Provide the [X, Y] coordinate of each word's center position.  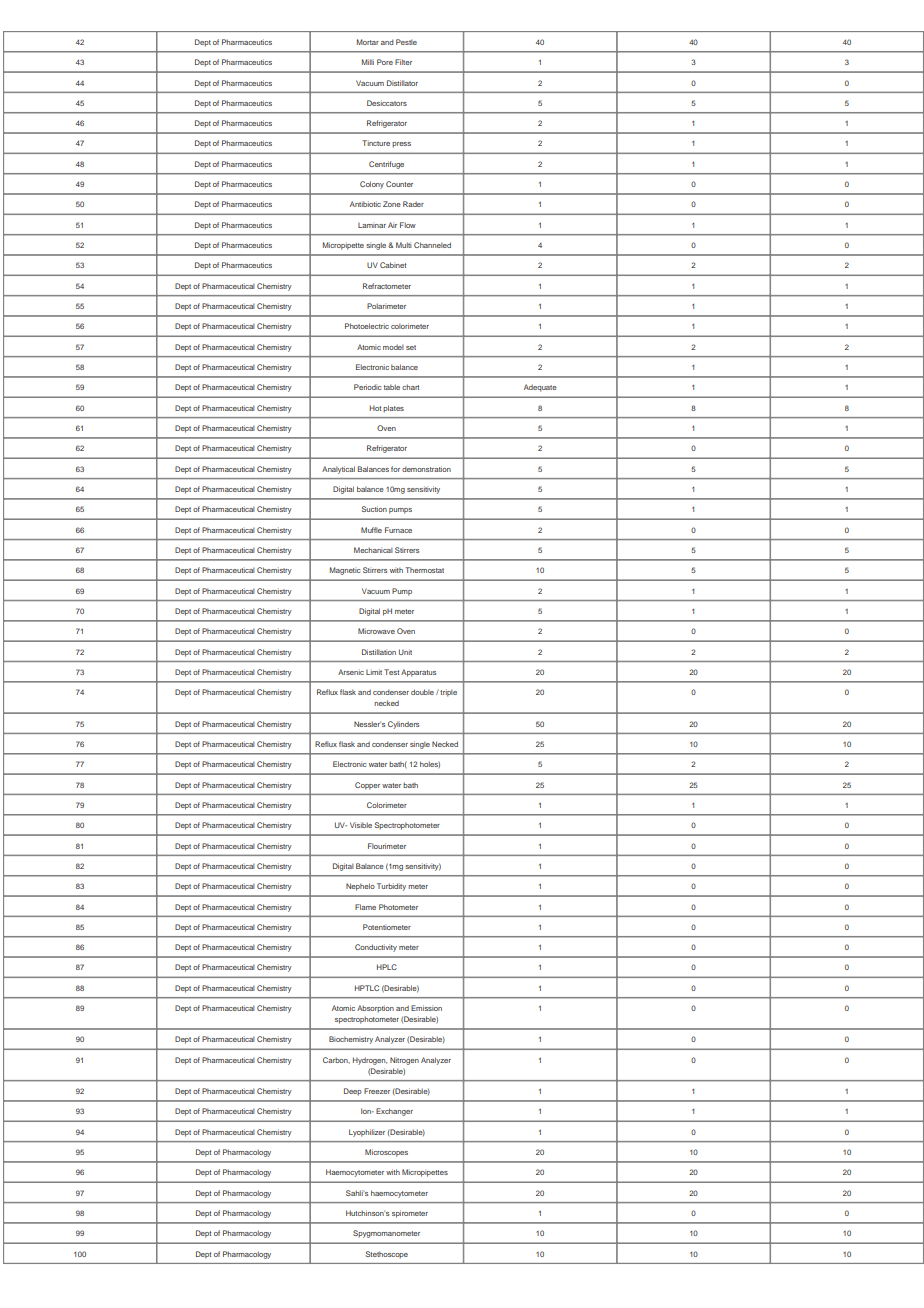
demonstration [426, 469]
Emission [426, 1008]
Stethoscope [387, 1255]
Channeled [432, 245]
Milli [368, 62]
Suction [374, 509]
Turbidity [391, 887]
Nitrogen [404, 1061]
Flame [365, 907]
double [422, 692]
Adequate [540, 388]
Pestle [406, 42]
